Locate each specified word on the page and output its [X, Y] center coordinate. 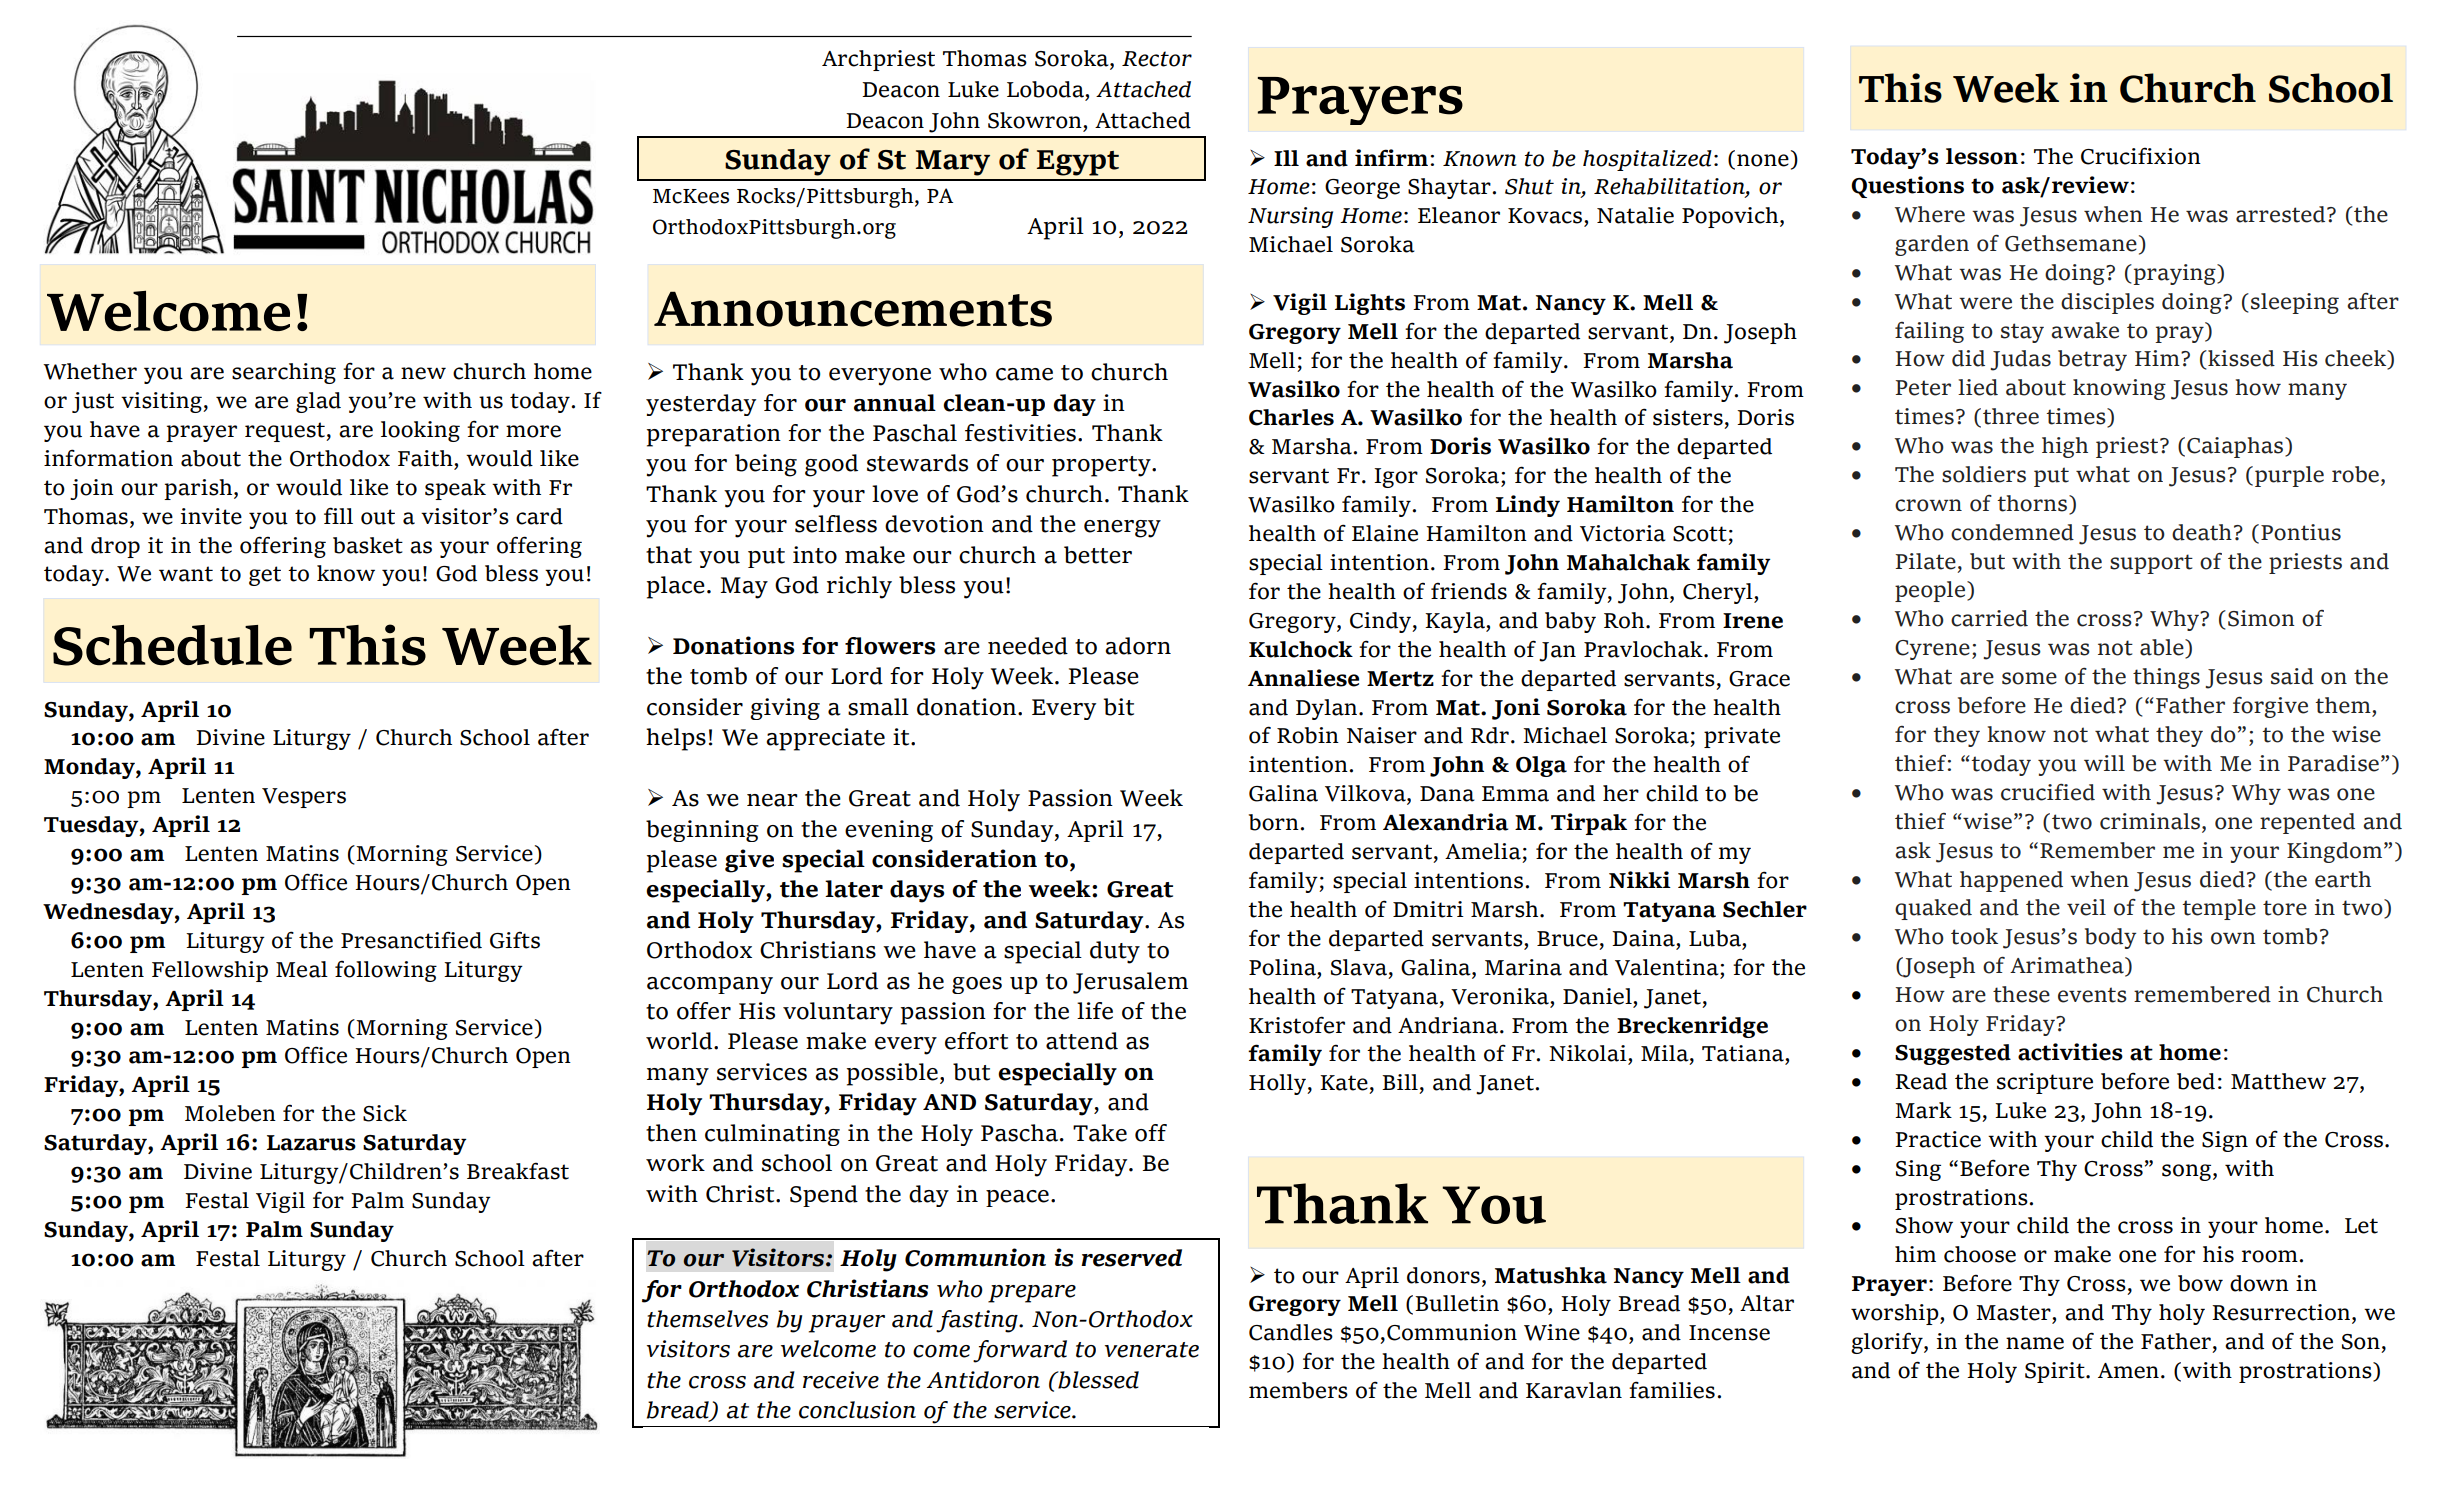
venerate [1152, 1350]
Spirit [2056, 1372]
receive [841, 1380]
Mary [953, 163]
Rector [1157, 59]
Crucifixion [2141, 156]
